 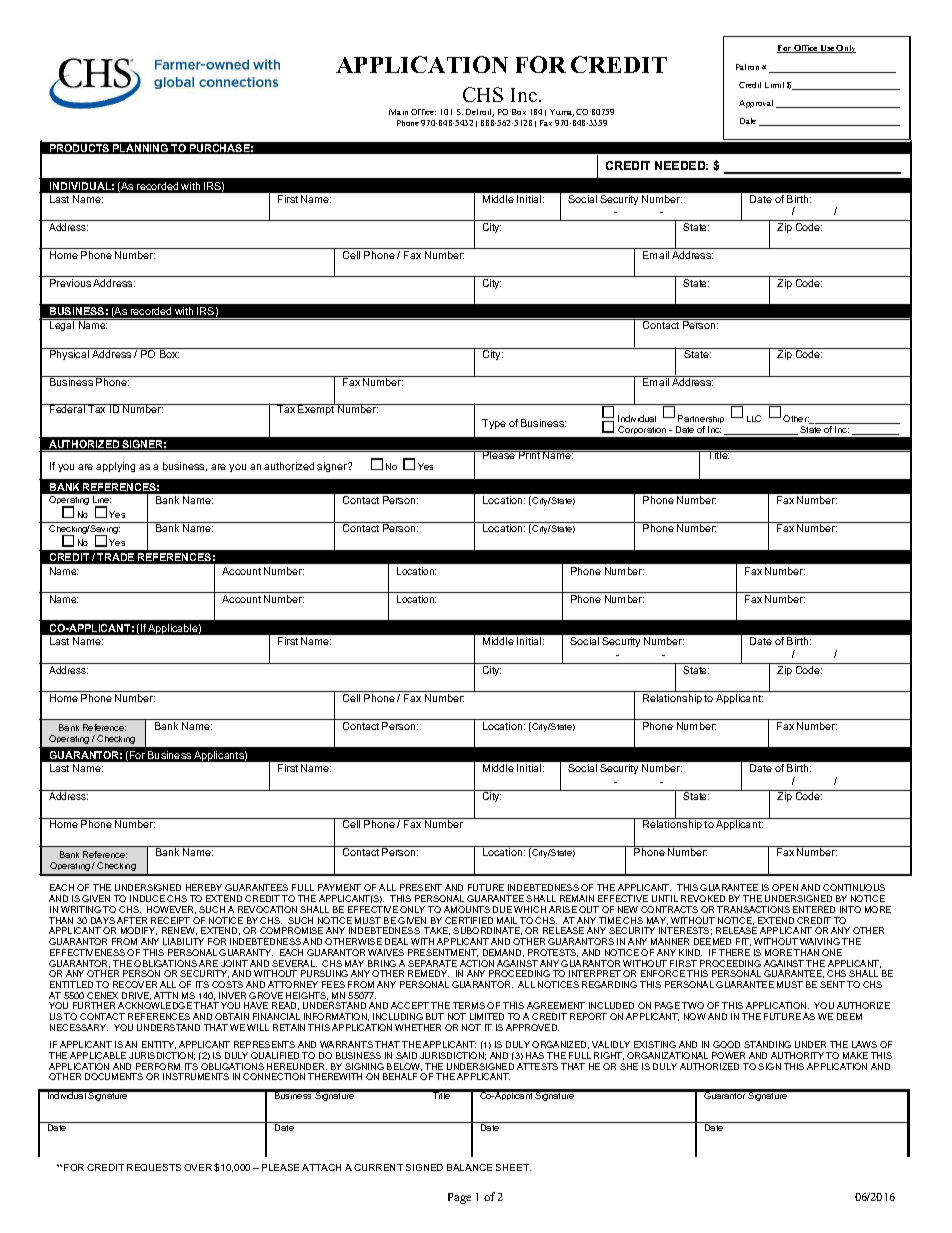 What do you see at coordinates (115, 467) in the image?
I see `applying` at bounding box center [115, 467].
